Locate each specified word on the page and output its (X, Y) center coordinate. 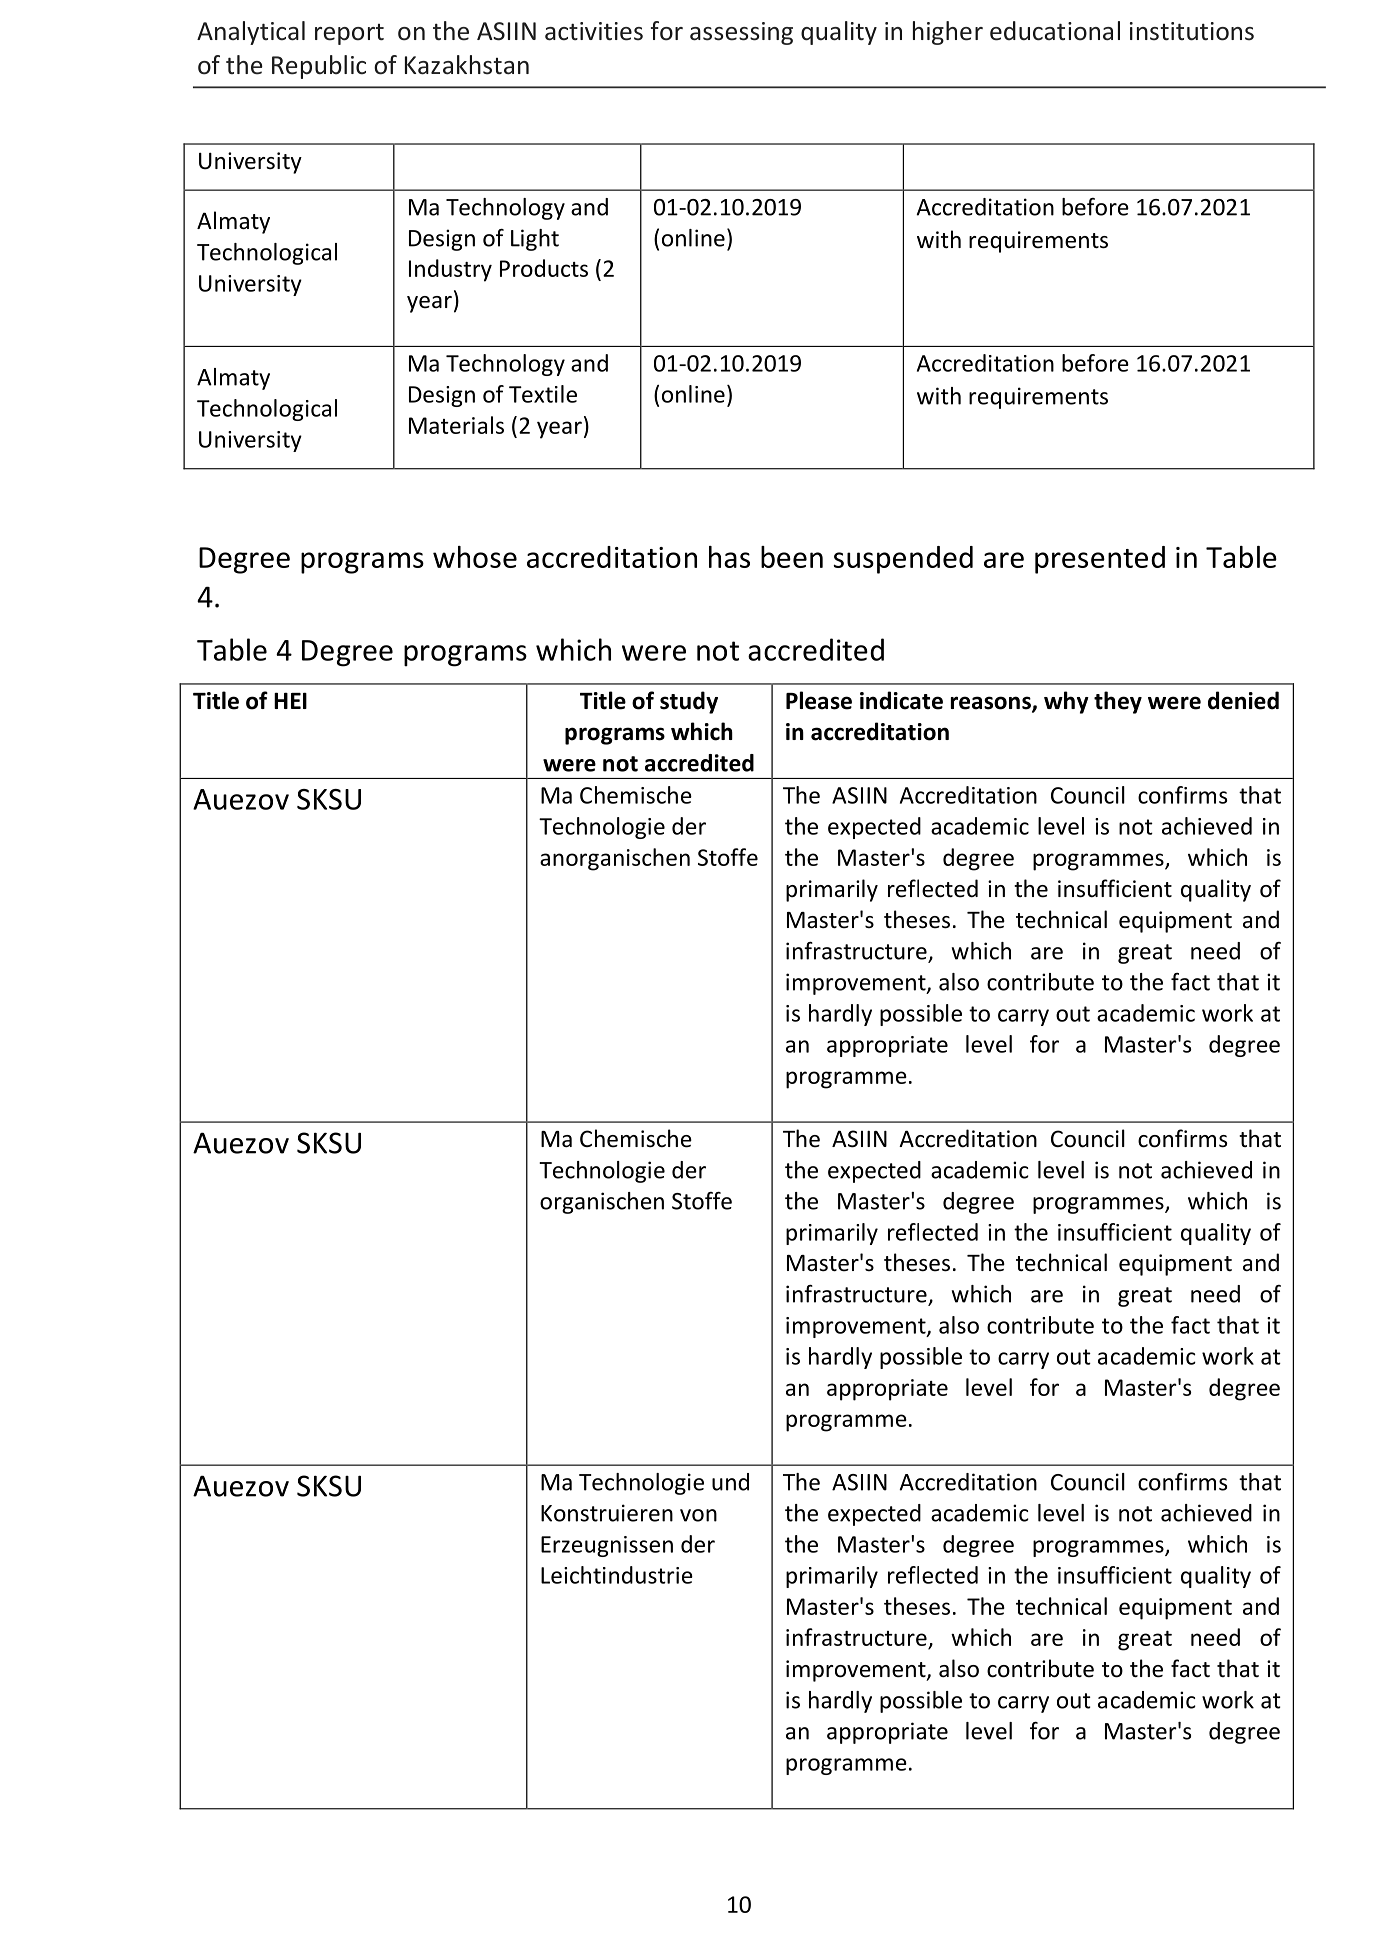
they (1118, 702)
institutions (1192, 31)
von (698, 1515)
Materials (456, 425)
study (689, 702)
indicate (901, 700)
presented (1100, 560)
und (730, 1482)
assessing (741, 33)
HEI (290, 700)
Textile (543, 394)
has (729, 557)
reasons (992, 704)
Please (819, 700)
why (1066, 702)
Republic (319, 67)
